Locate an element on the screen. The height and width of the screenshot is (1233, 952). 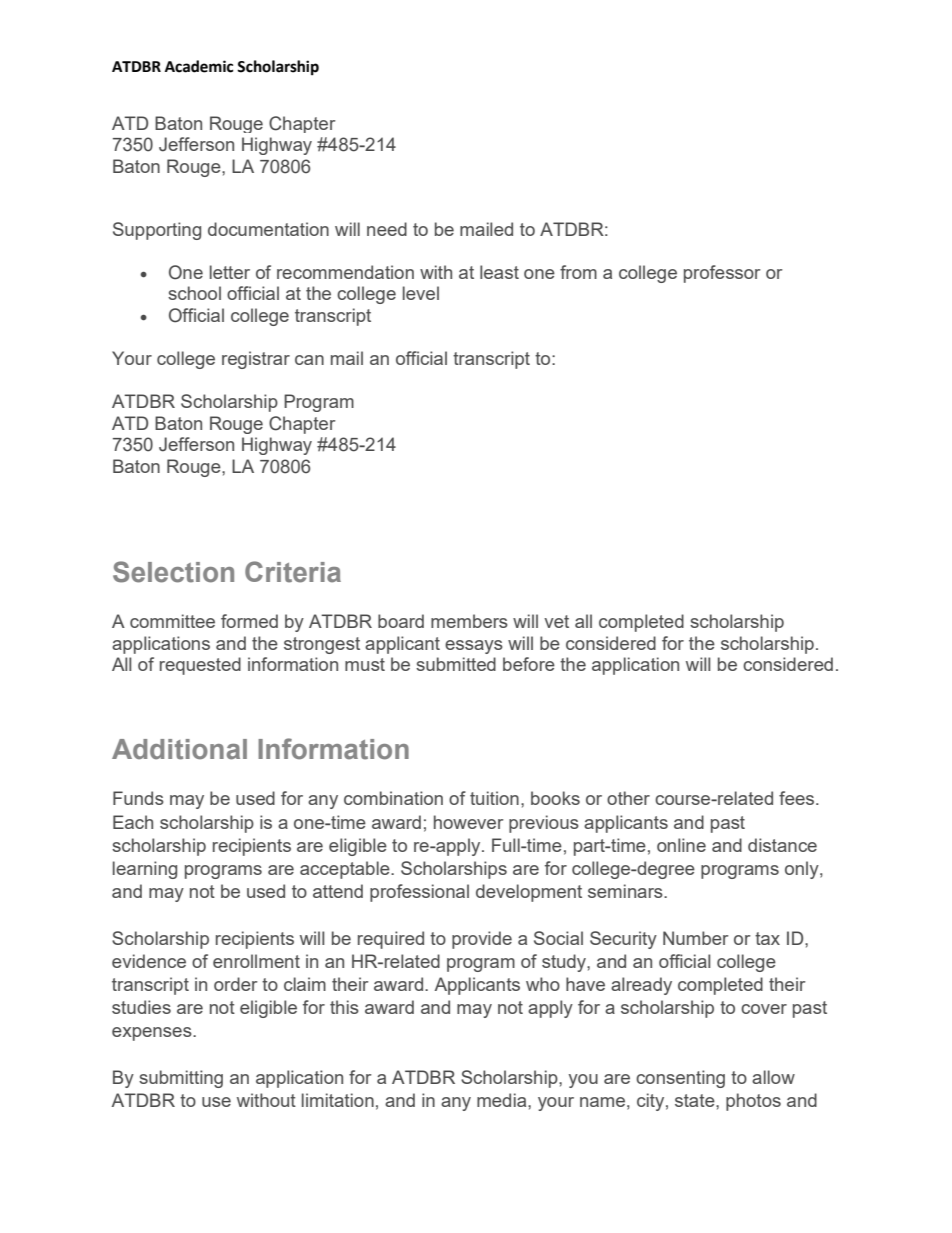
from is located at coordinates (578, 272).
